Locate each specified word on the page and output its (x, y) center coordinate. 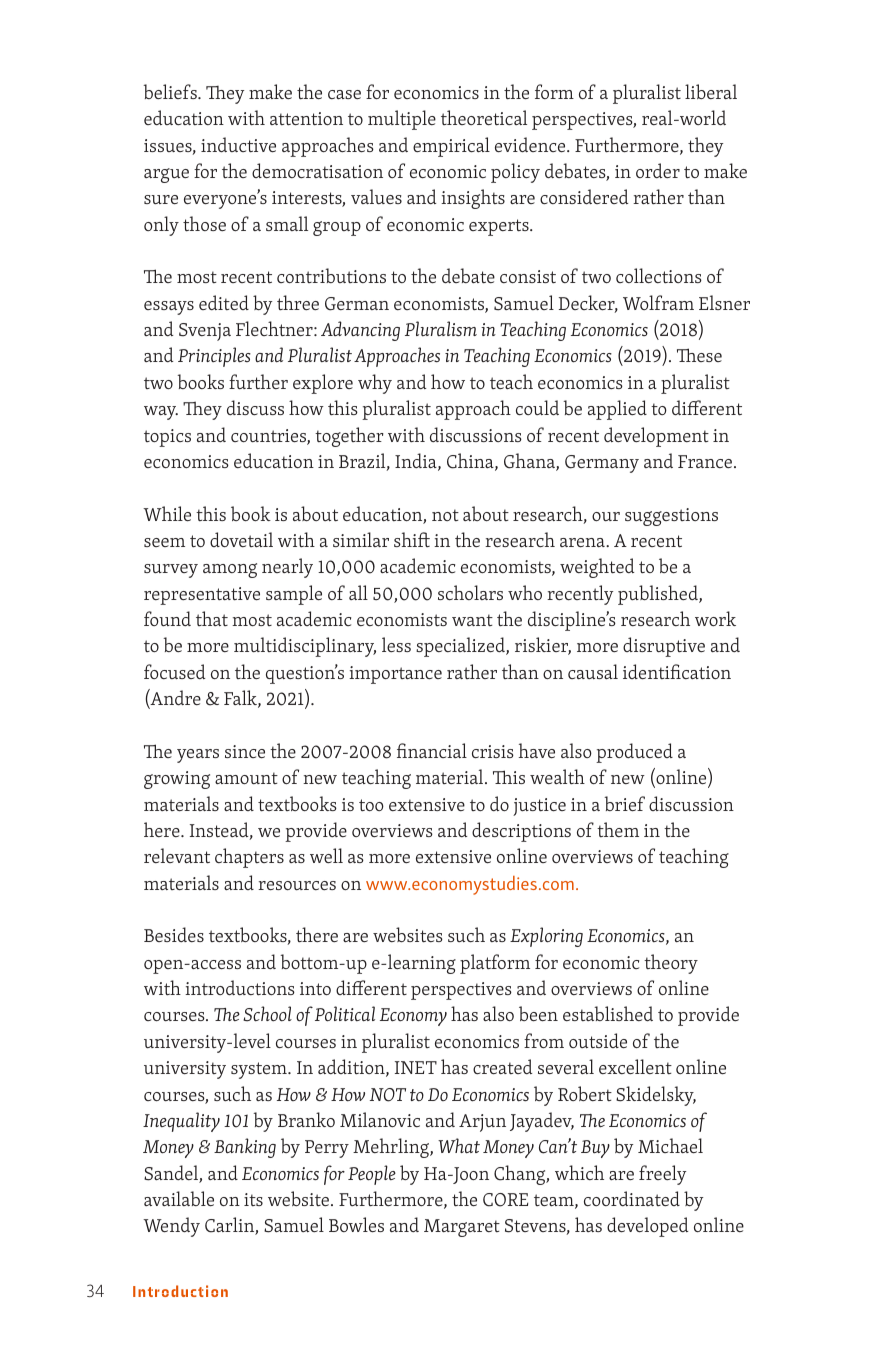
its (253, 1199)
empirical (451, 147)
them (618, 829)
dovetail (241, 539)
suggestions (671, 517)
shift (412, 539)
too (371, 805)
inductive (238, 145)
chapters (249, 858)
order (658, 170)
